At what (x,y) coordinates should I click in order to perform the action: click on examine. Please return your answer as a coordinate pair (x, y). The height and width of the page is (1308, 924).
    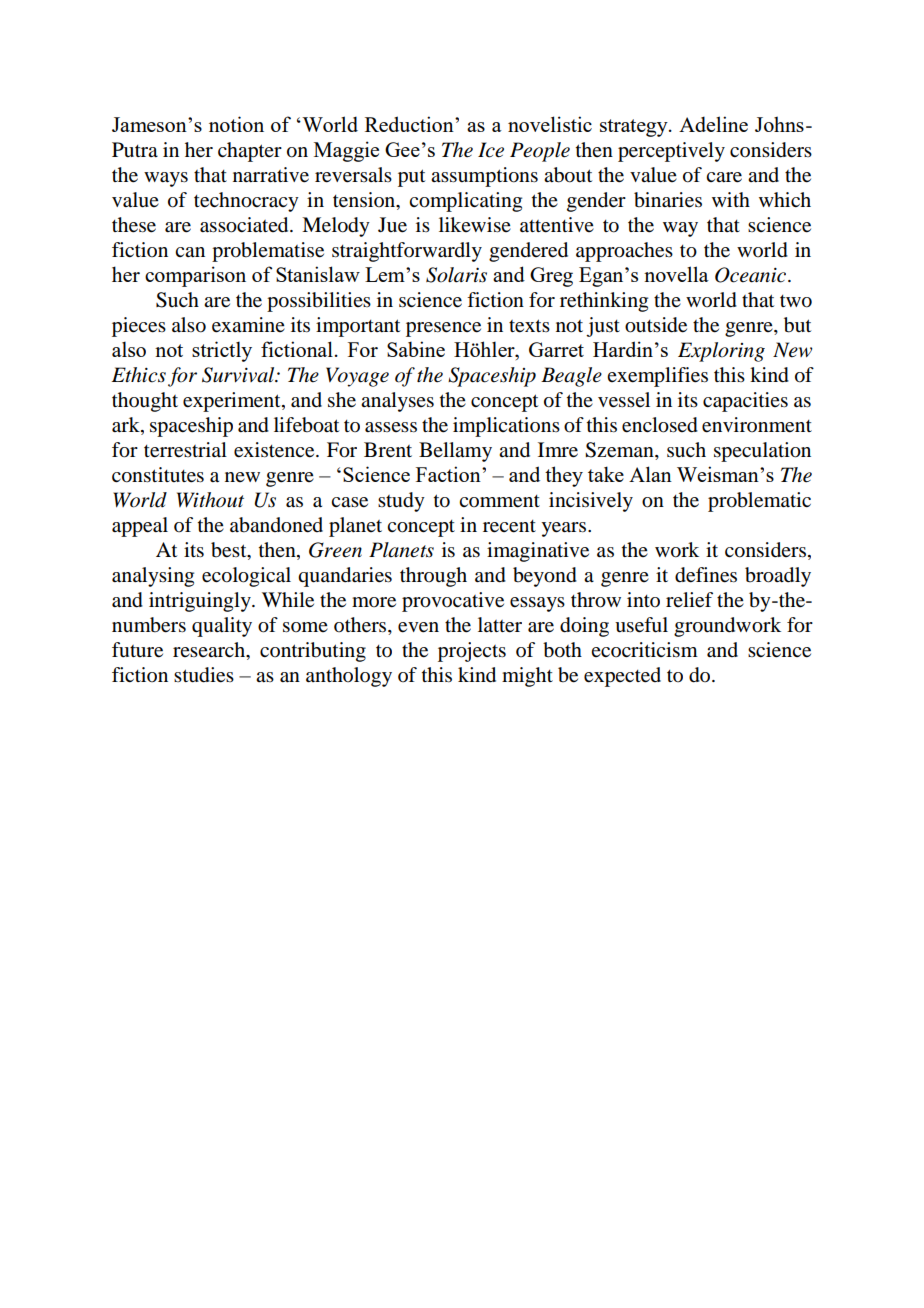
    Looking at the image, I should click on (248, 325).
